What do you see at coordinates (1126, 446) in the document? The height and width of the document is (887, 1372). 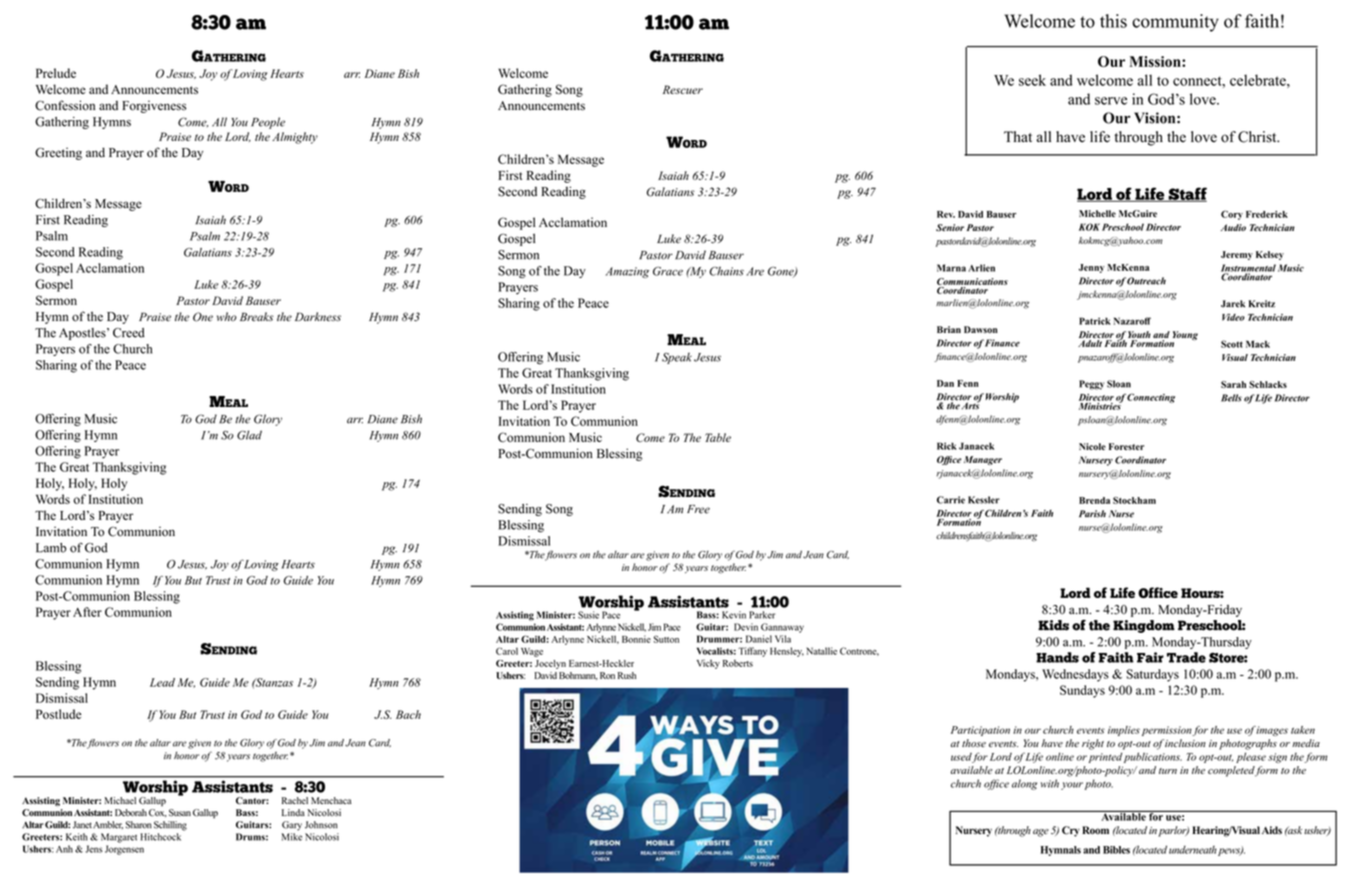 I see `Forester` at bounding box center [1126, 446].
